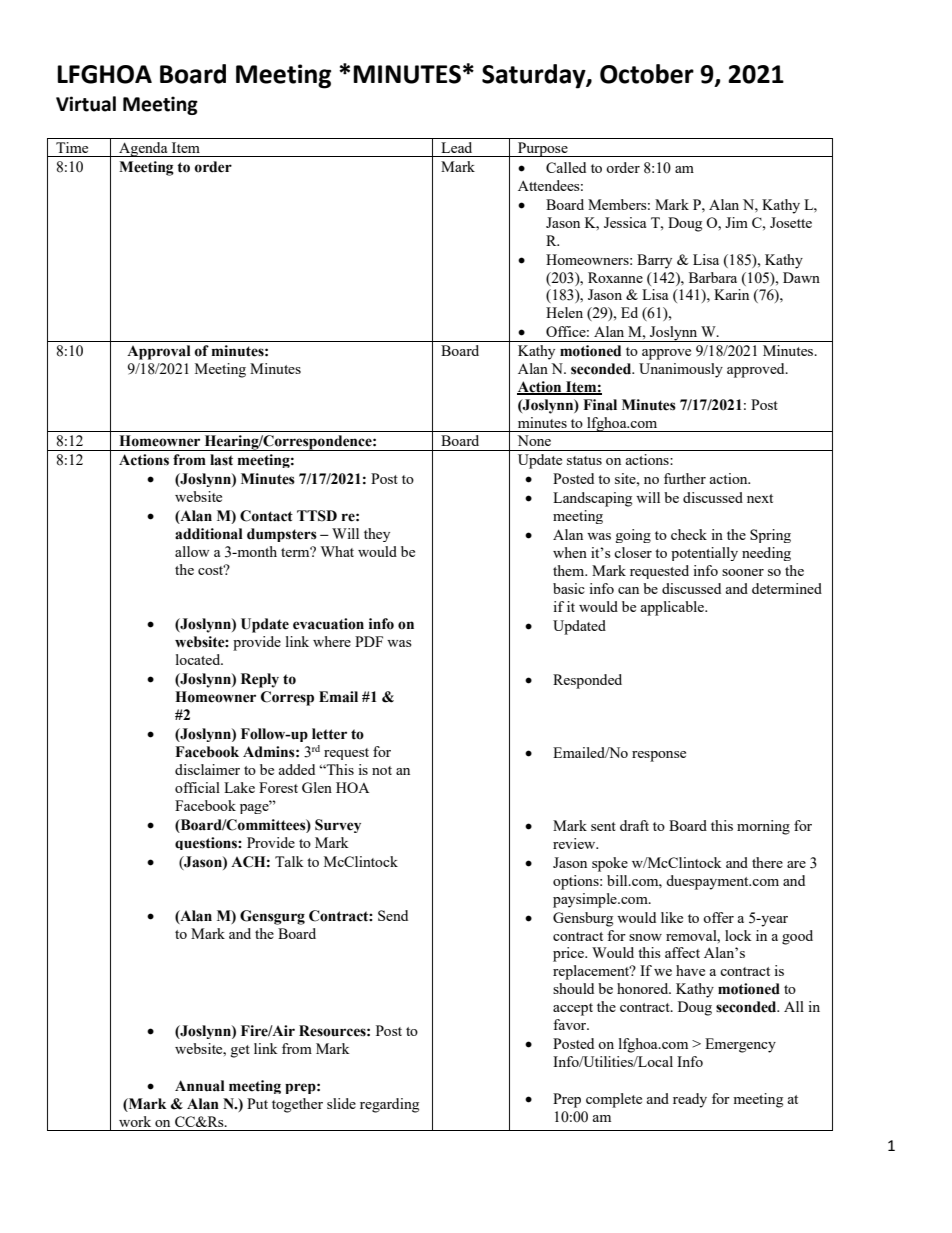 This document has width=952, height=1233. Describe the element at coordinates (543, 149) in the document. I see `Purpose` at that location.
